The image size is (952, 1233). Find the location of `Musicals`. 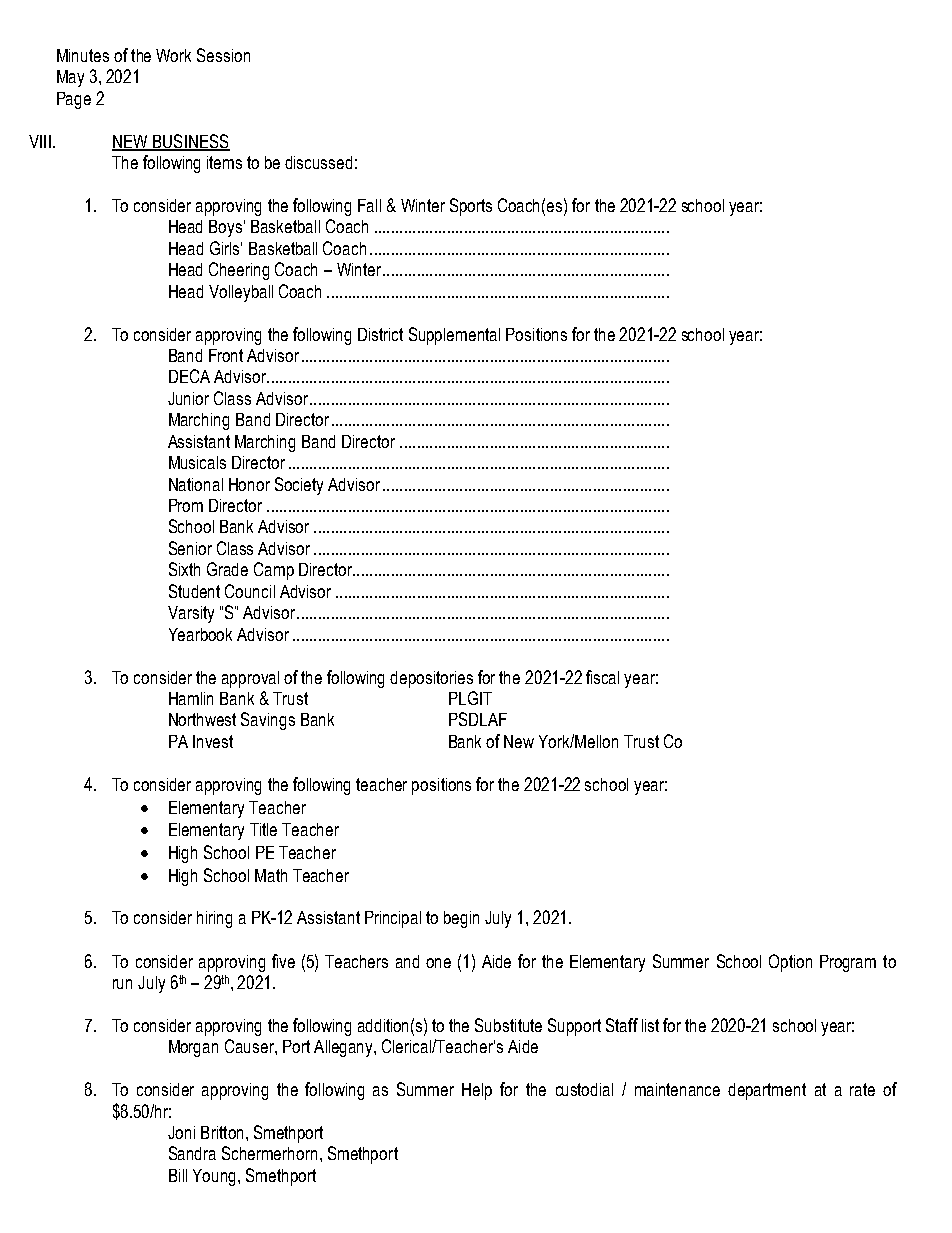

Musicals is located at coordinates (197, 462).
